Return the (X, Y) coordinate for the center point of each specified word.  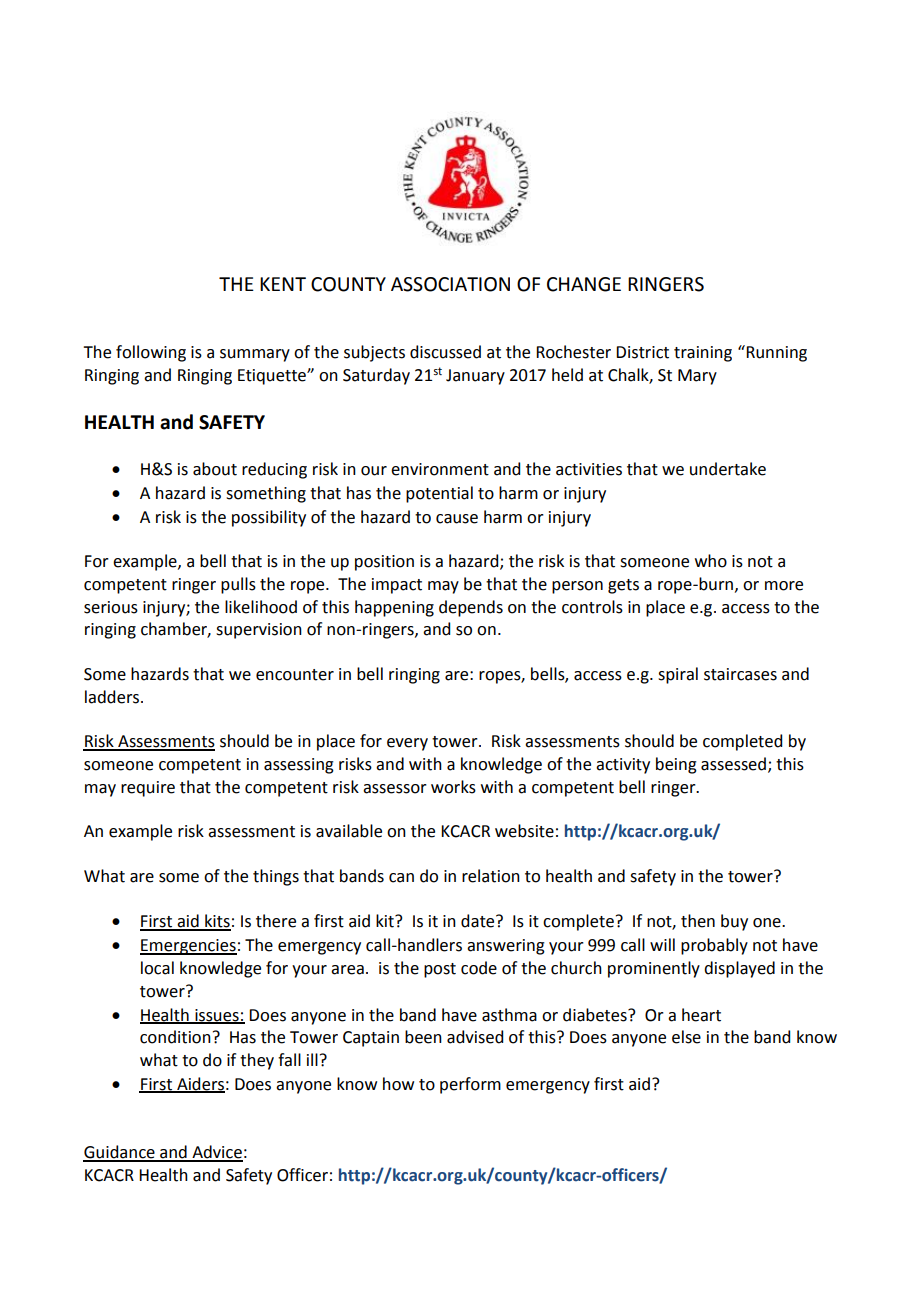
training (703, 354)
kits (217, 922)
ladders (113, 697)
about (215, 469)
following (151, 353)
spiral (678, 675)
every (407, 744)
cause (457, 519)
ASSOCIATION (450, 284)
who (711, 561)
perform (470, 1085)
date (479, 921)
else (686, 1037)
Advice (216, 1153)
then (698, 921)
